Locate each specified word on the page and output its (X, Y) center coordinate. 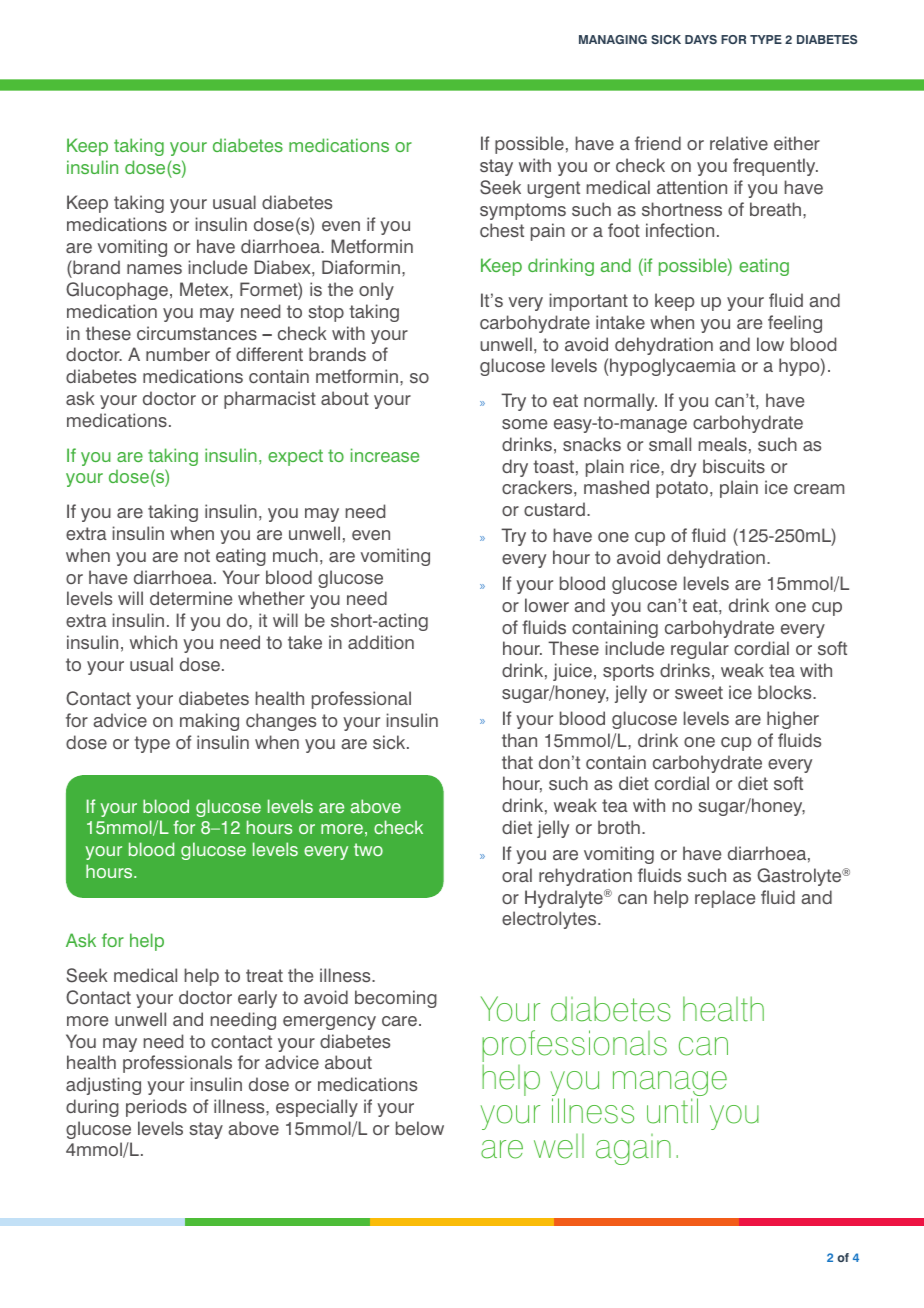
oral (517, 875)
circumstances (197, 333)
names (154, 269)
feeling (795, 324)
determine (191, 598)
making (209, 722)
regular (700, 650)
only (376, 291)
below (420, 1128)
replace (725, 899)
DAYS (701, 39)
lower (547, 605)
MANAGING (613, 39)
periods (156, 1108)
